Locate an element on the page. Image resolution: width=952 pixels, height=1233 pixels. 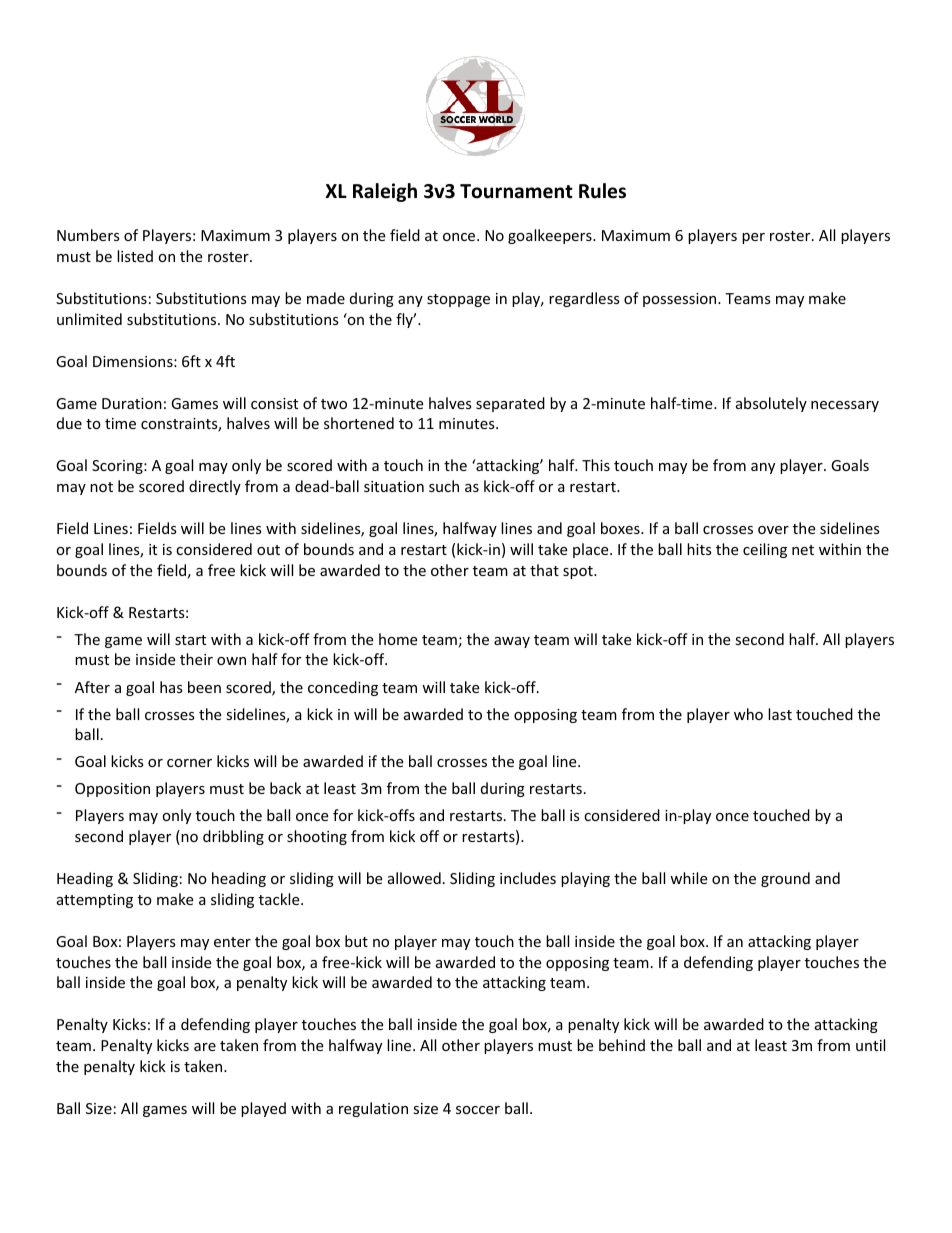
are is located at coordinates (205, 1047).
